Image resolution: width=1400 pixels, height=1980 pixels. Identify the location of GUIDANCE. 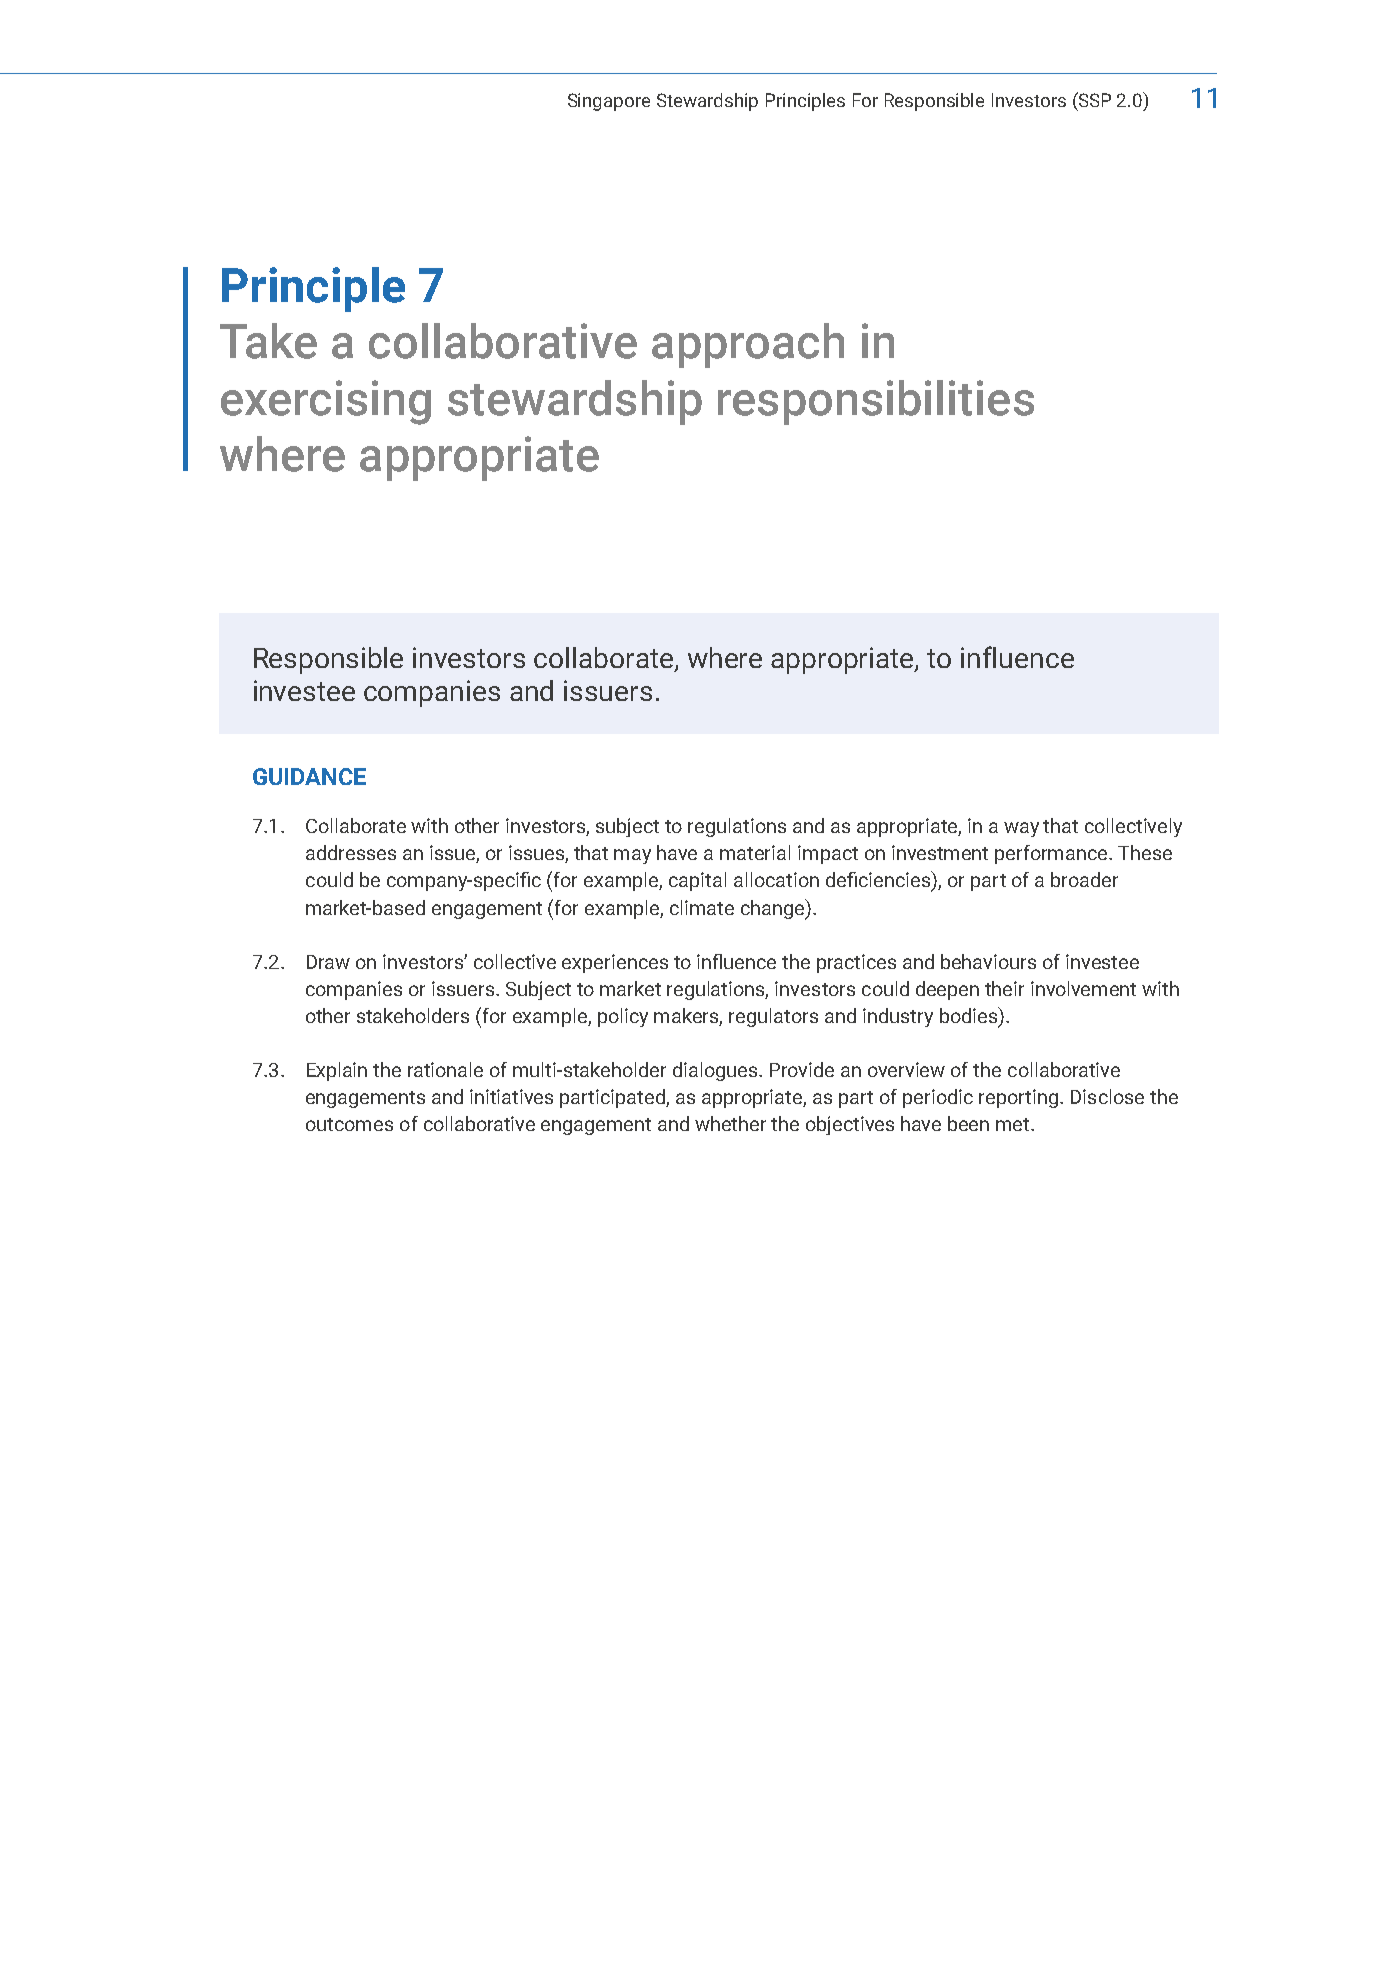
(309, 776).
